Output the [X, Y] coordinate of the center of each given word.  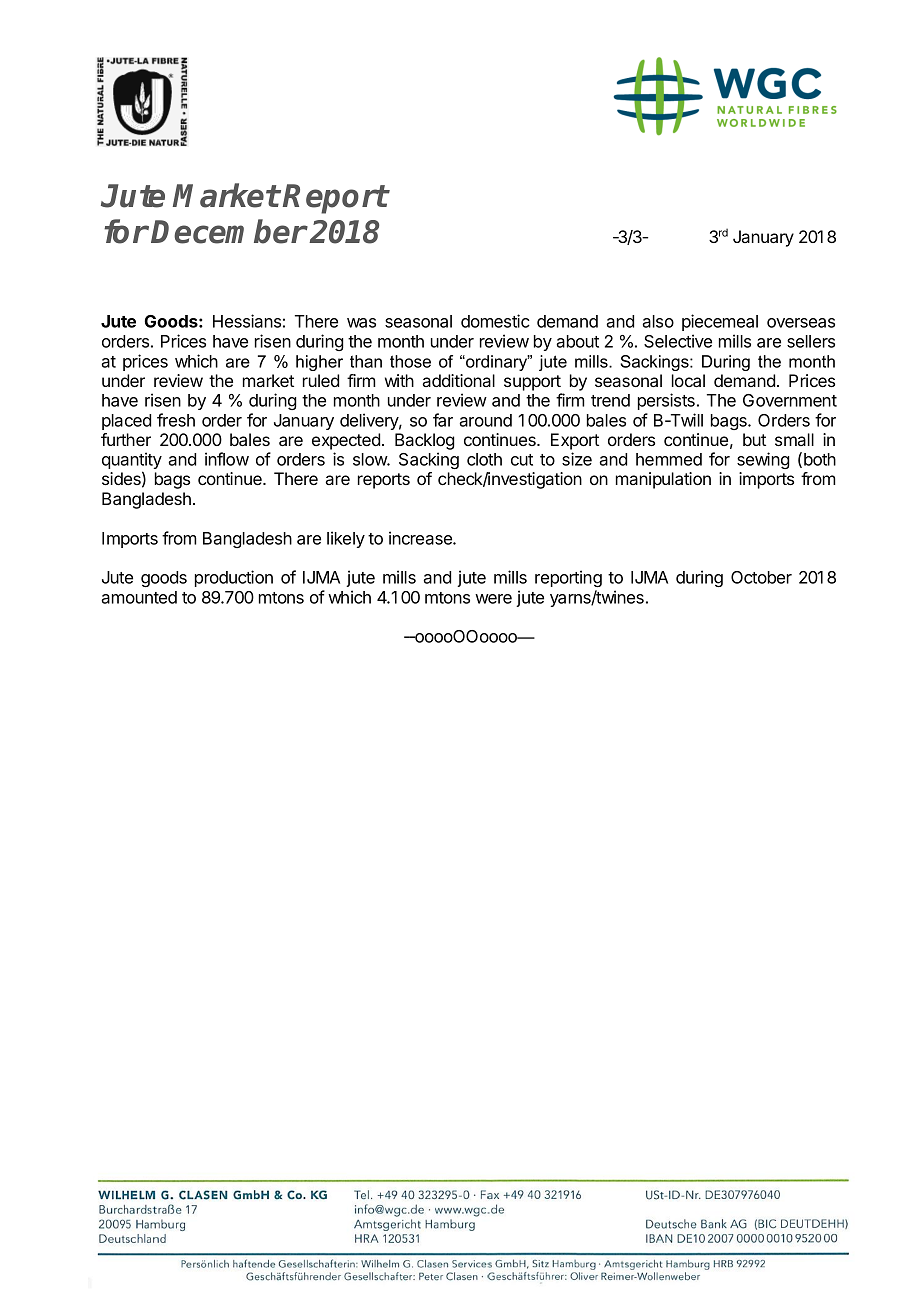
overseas [801, 323]
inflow [227, 459]
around [485, 420]
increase [421, 538]
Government [790, 400]
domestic [495, 321]
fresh [176, 420]
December [229, 231]
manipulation [663, 480]
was [361, 323]
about [577, 341]
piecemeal [720, 322]
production [234, 578]
